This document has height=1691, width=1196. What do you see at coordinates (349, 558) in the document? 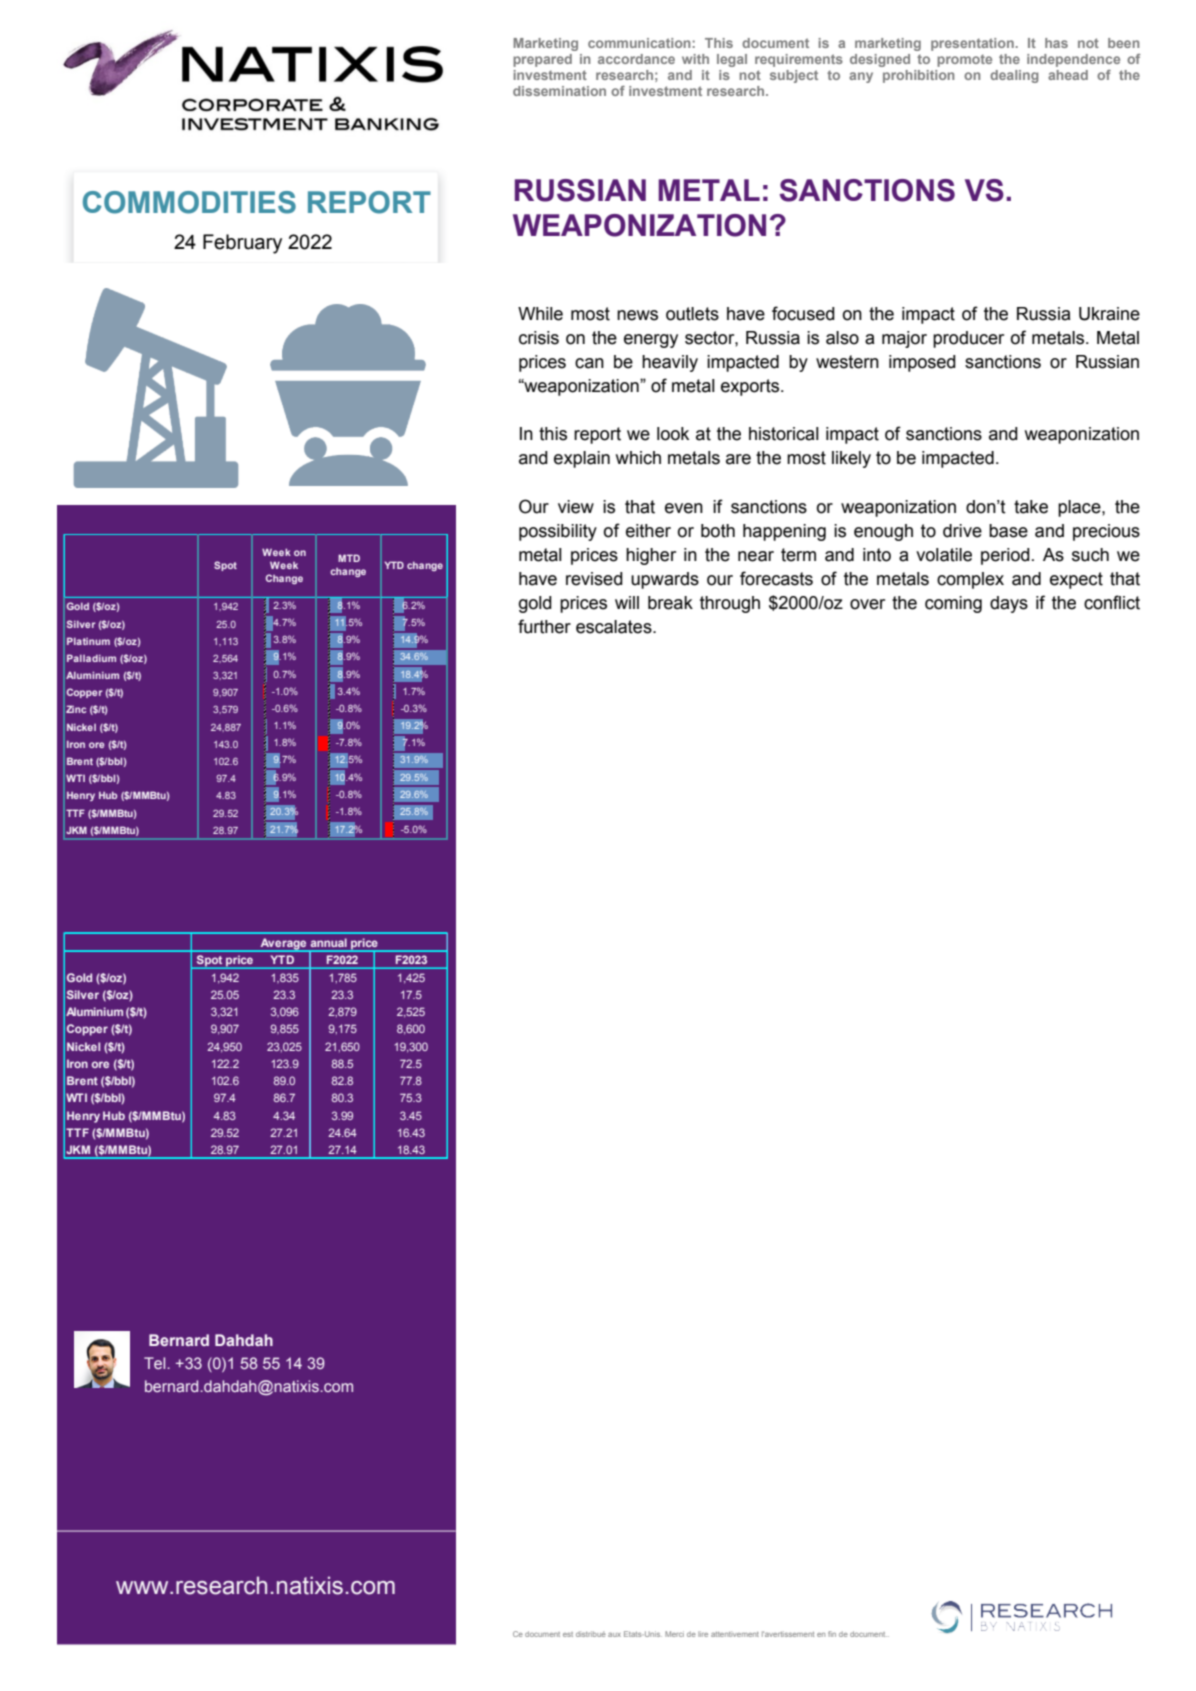
I see `MTD` at bounding box center [349, 558].
